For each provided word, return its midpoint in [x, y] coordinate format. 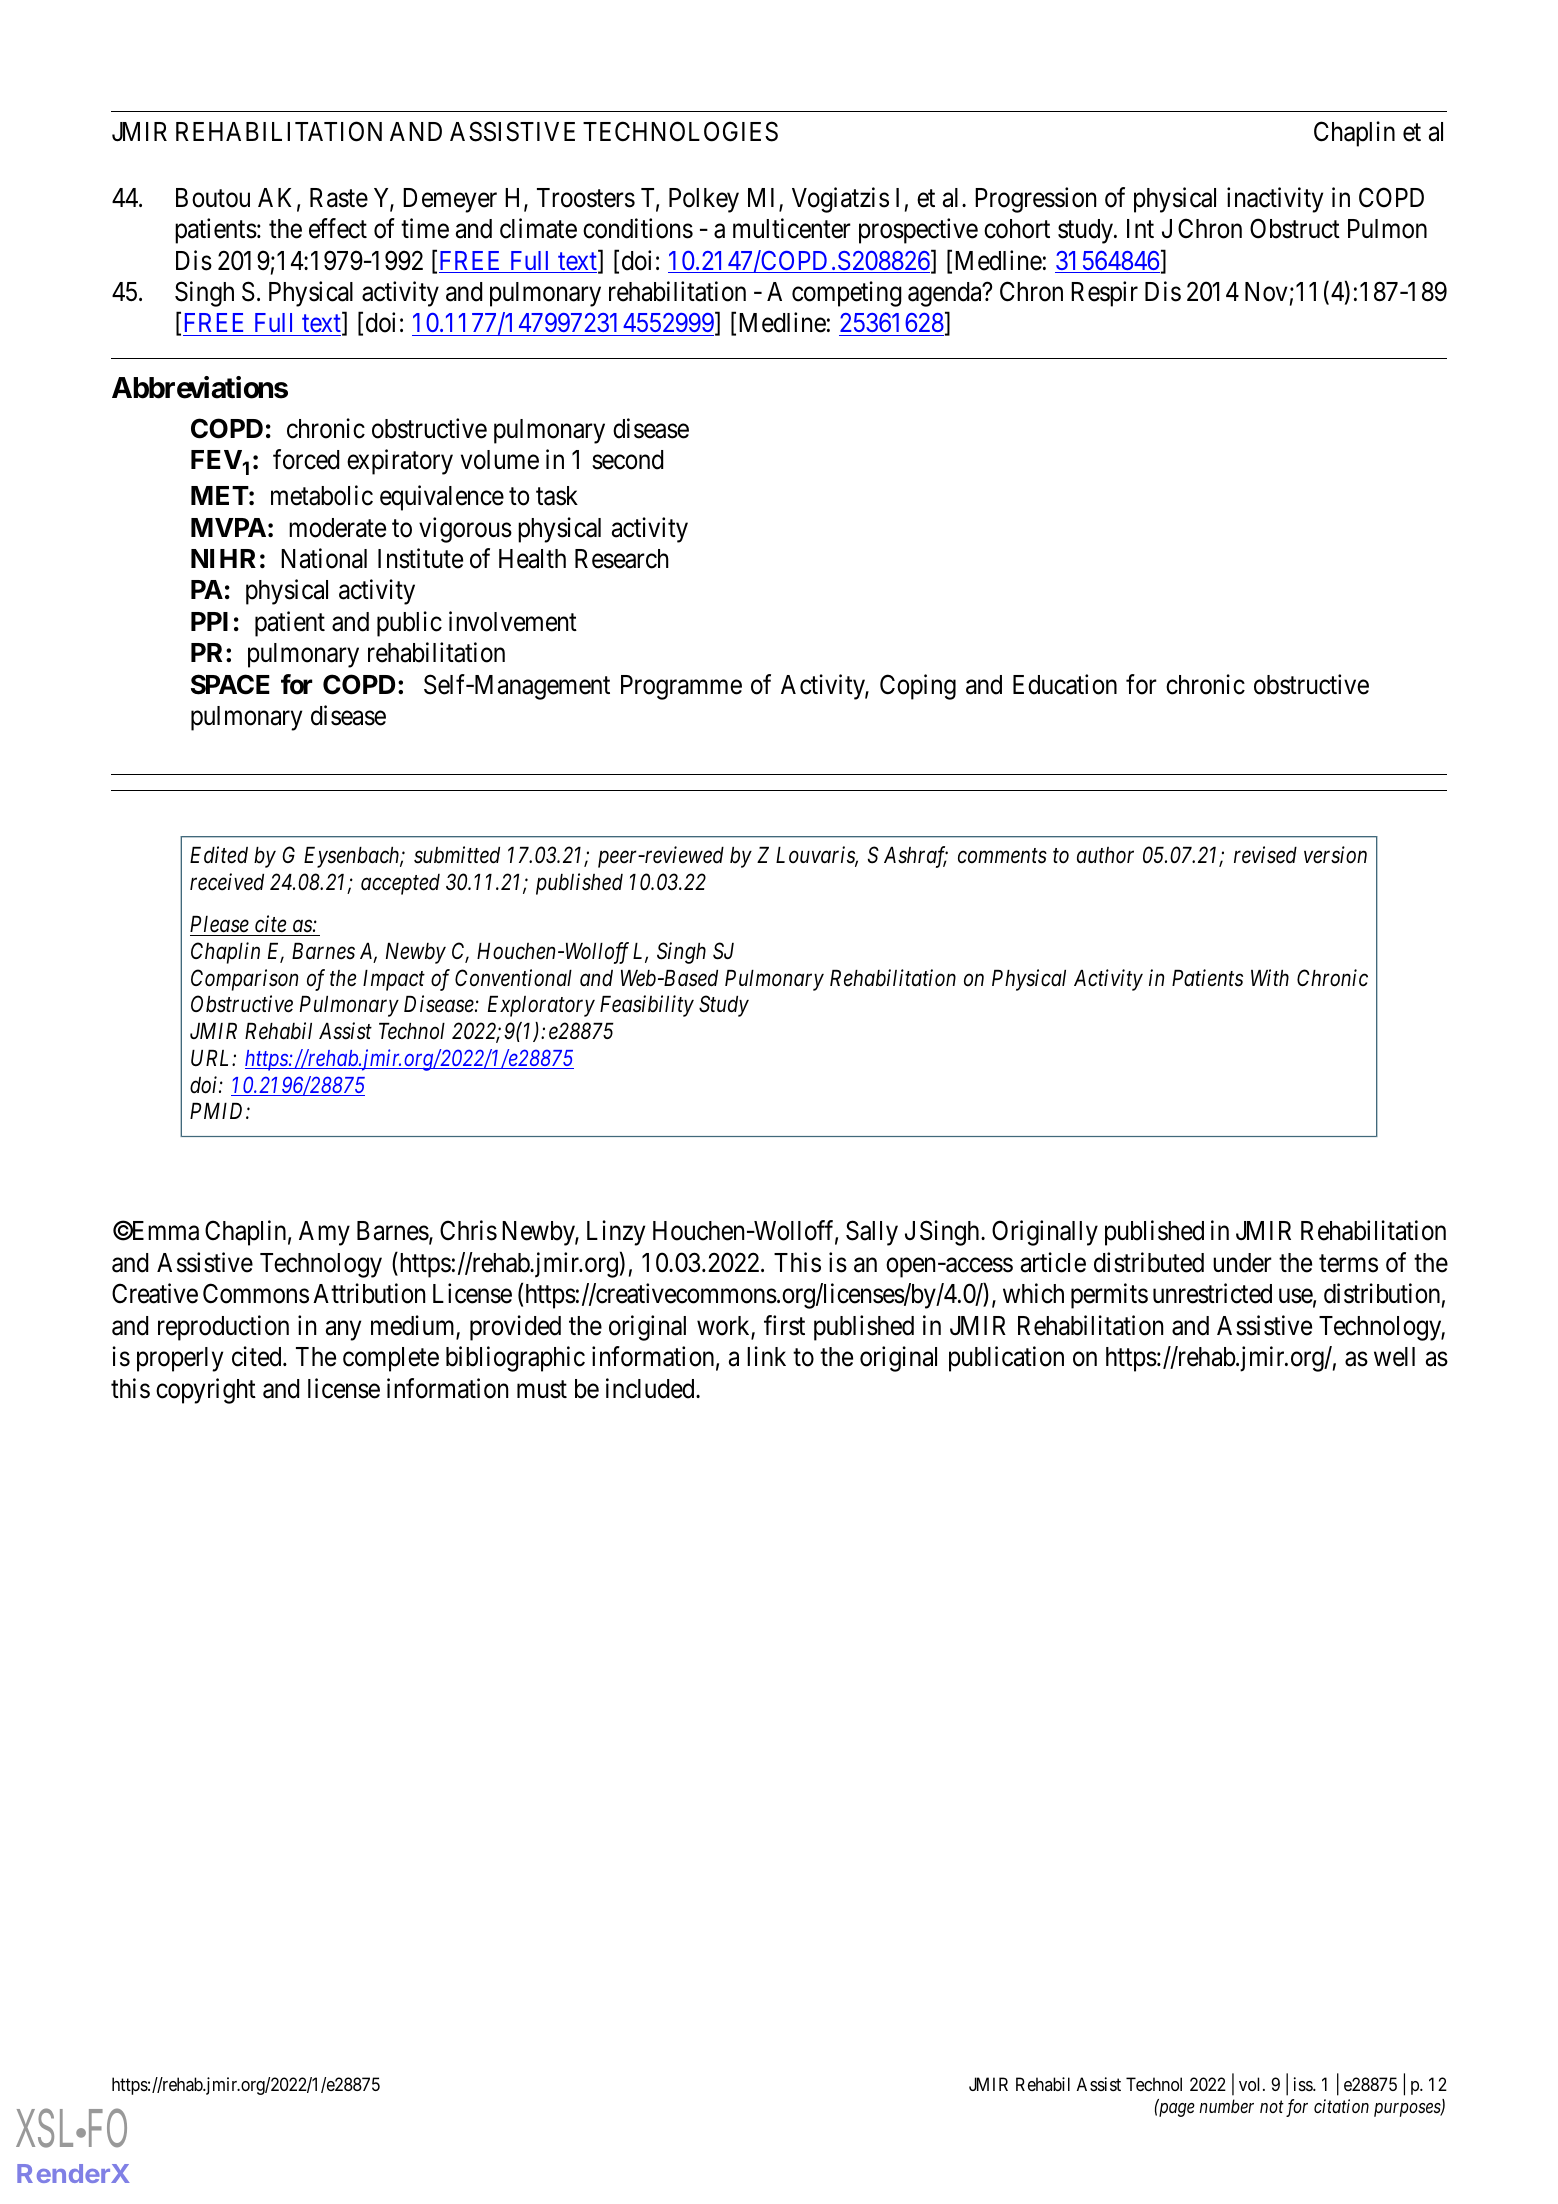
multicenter [792, 228]
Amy [324, 1233]
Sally [872, 1233]
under [1242, 1263]
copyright [206, 1391]
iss [1304, 2084]
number [1226, 2106]
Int [1140, 228]
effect [338, 228]
